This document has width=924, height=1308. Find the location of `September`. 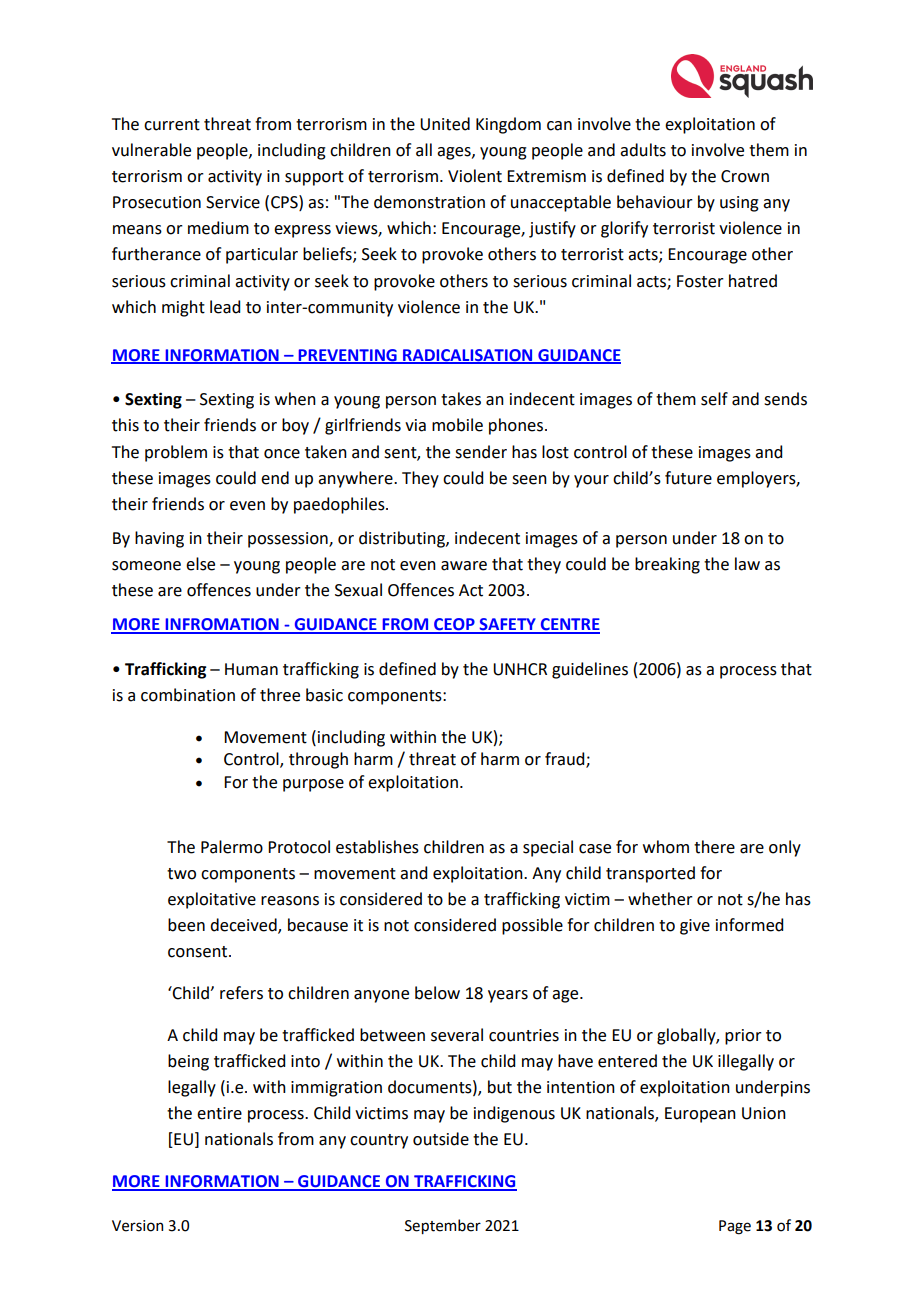

September is located at coordinates (443, 1226).
